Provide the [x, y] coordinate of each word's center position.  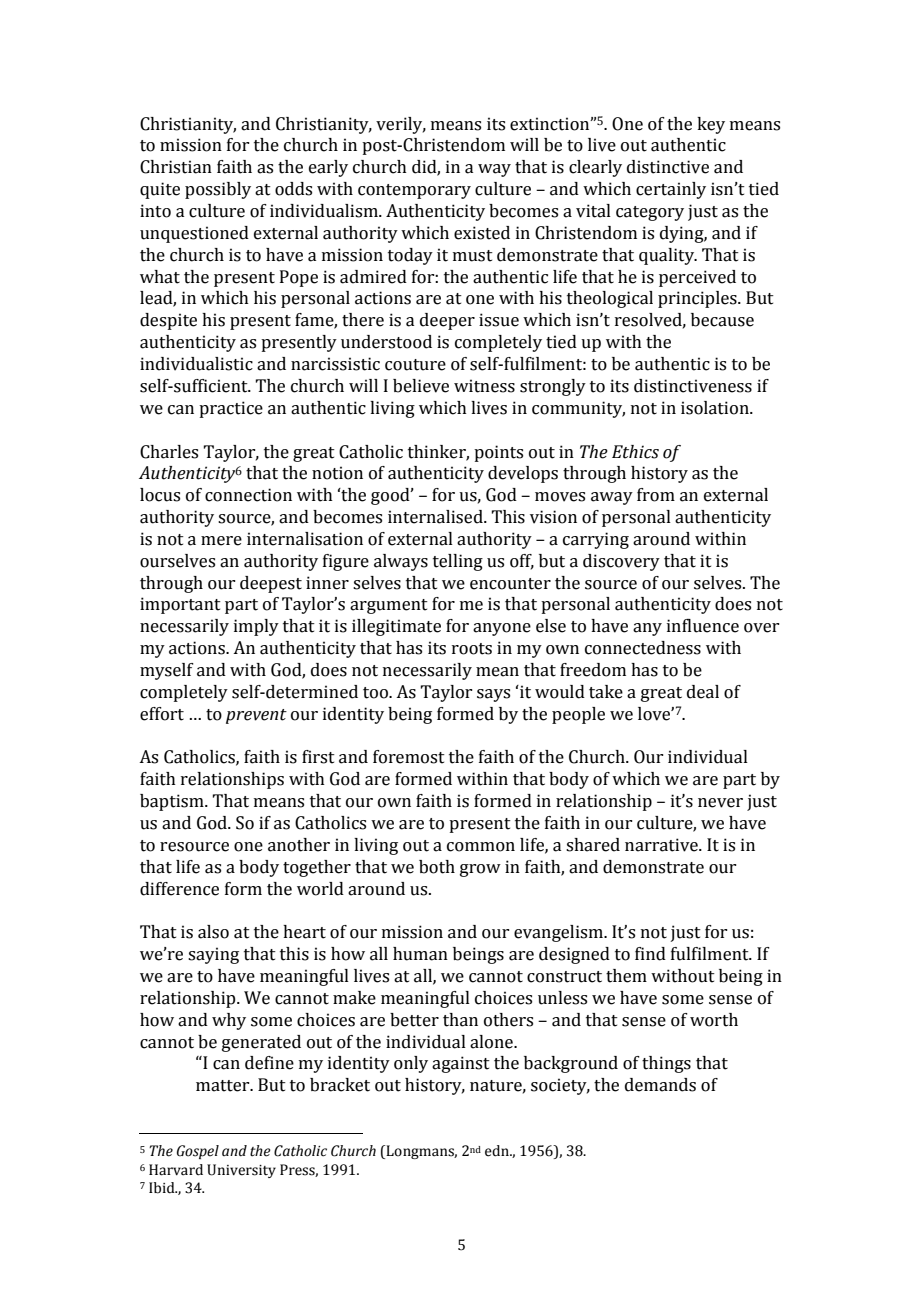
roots [472, 649]
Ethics [635, 452]
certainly [671, 190]
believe [421, 386]
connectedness [643, 648]
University [241, 1171]
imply [256, 627]
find [650, 954]
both [437, 867]
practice [231, 409]
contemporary [414, 191]
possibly [218, 190]
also [213, 932]
